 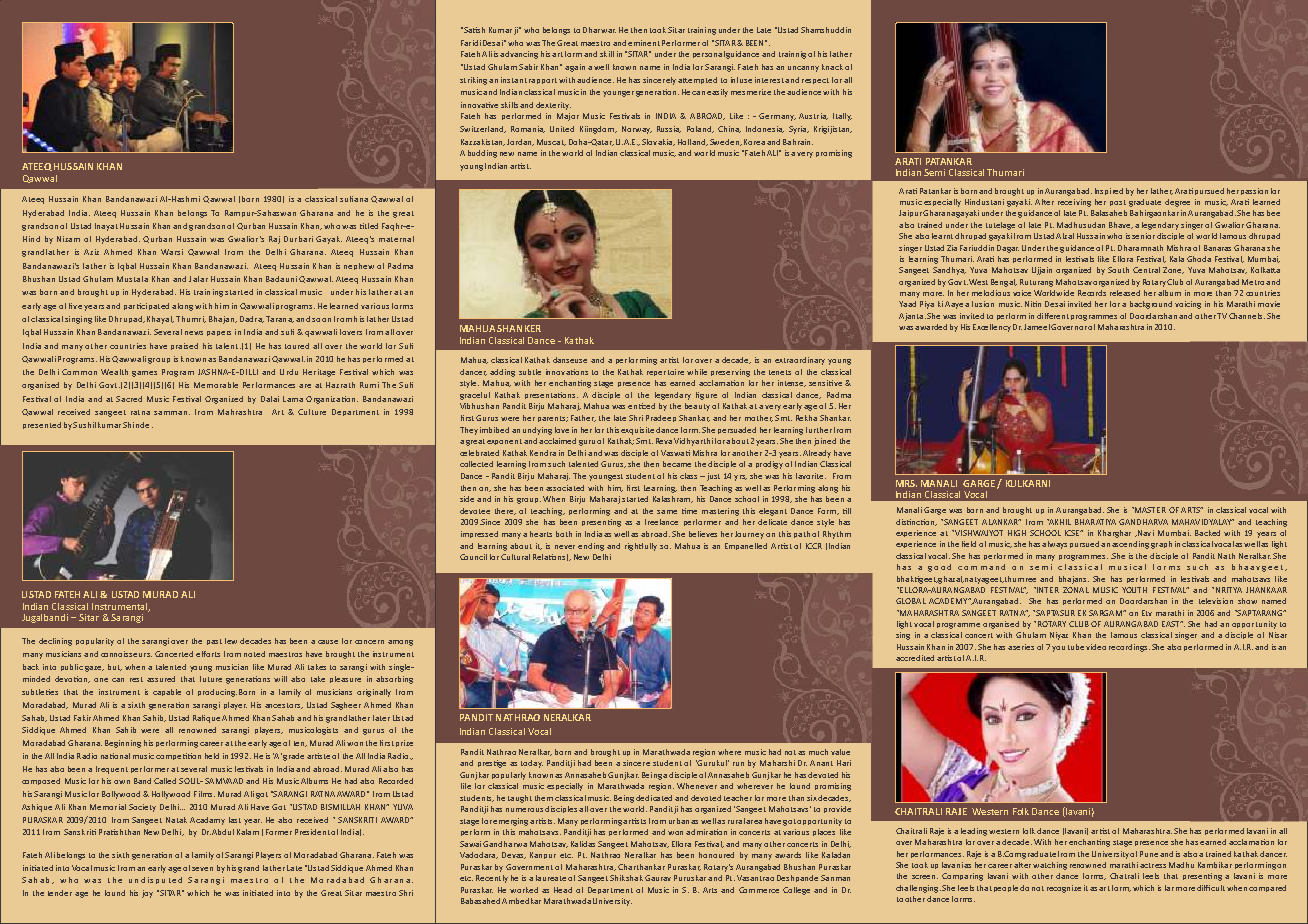 I want to click on Cultural, so click(x=515, y=557).
